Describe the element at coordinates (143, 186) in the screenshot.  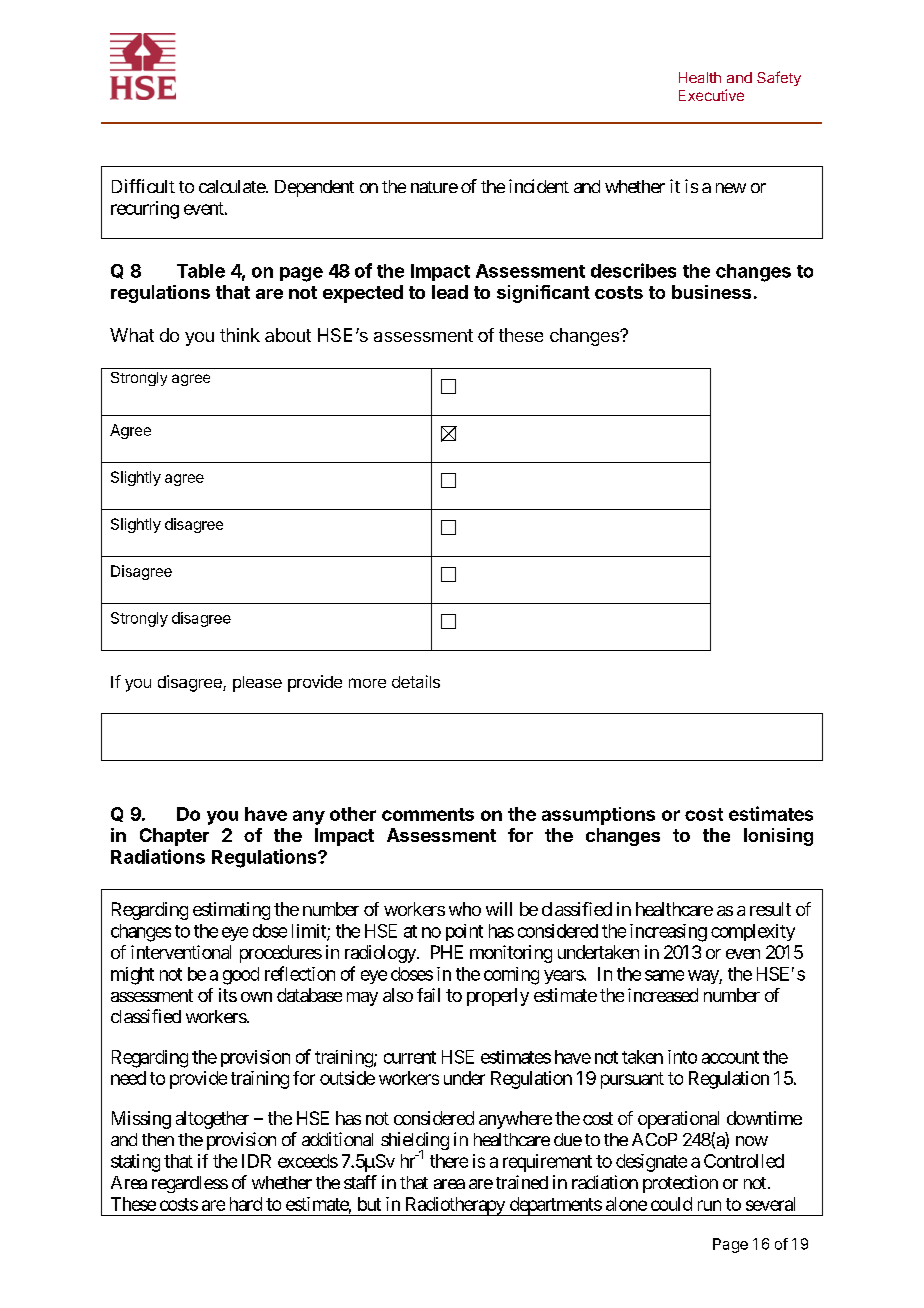
I see `Difficult` at that location.
